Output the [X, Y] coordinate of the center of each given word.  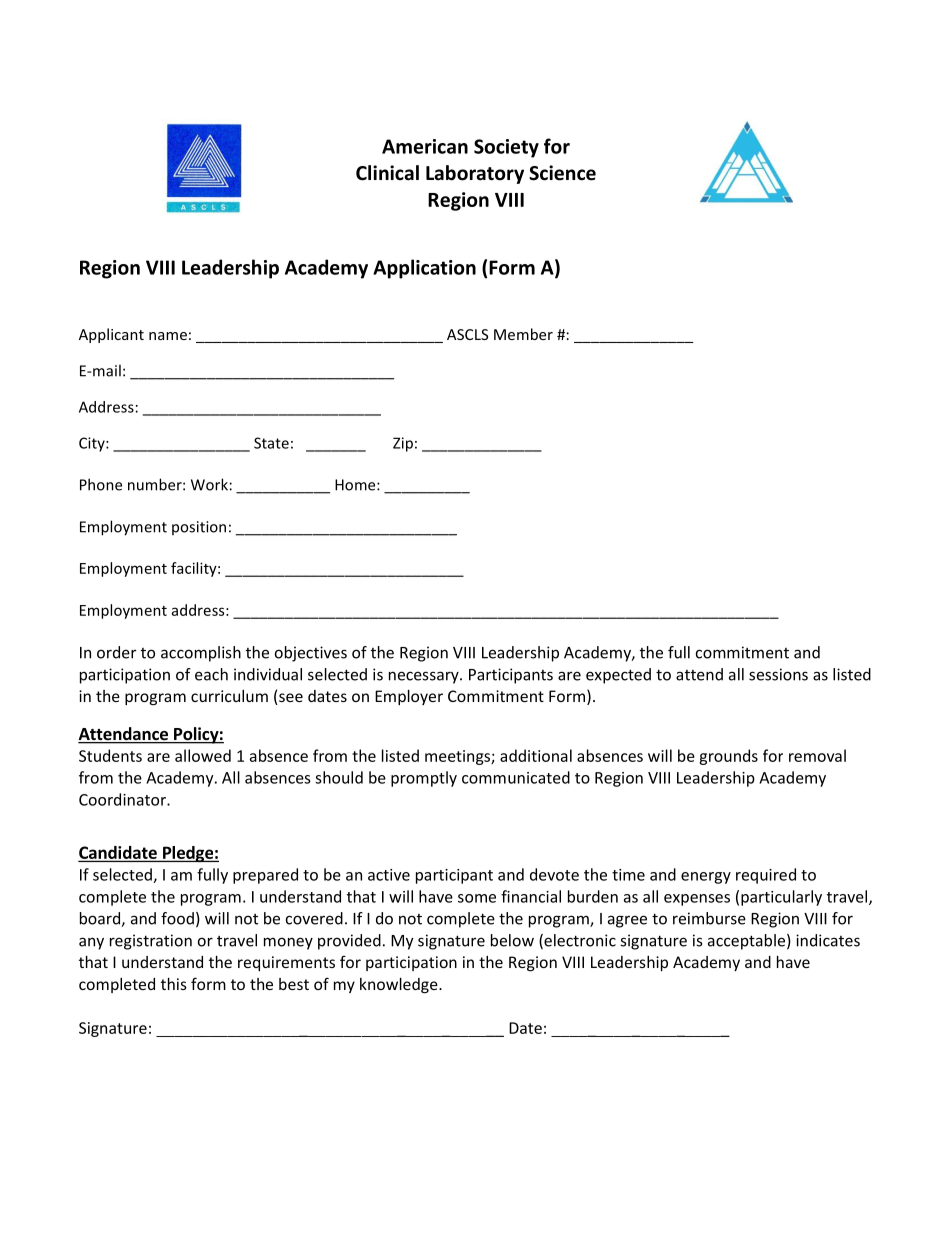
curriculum [229, 696]
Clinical [387, 173]
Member [523, 334]
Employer [409, 697]
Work [209, 484]
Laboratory [475, 174]
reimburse [709, 918]
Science [562, 173]
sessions [778, 674]
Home [356, 485]
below [512, 940]
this [174, 984]
